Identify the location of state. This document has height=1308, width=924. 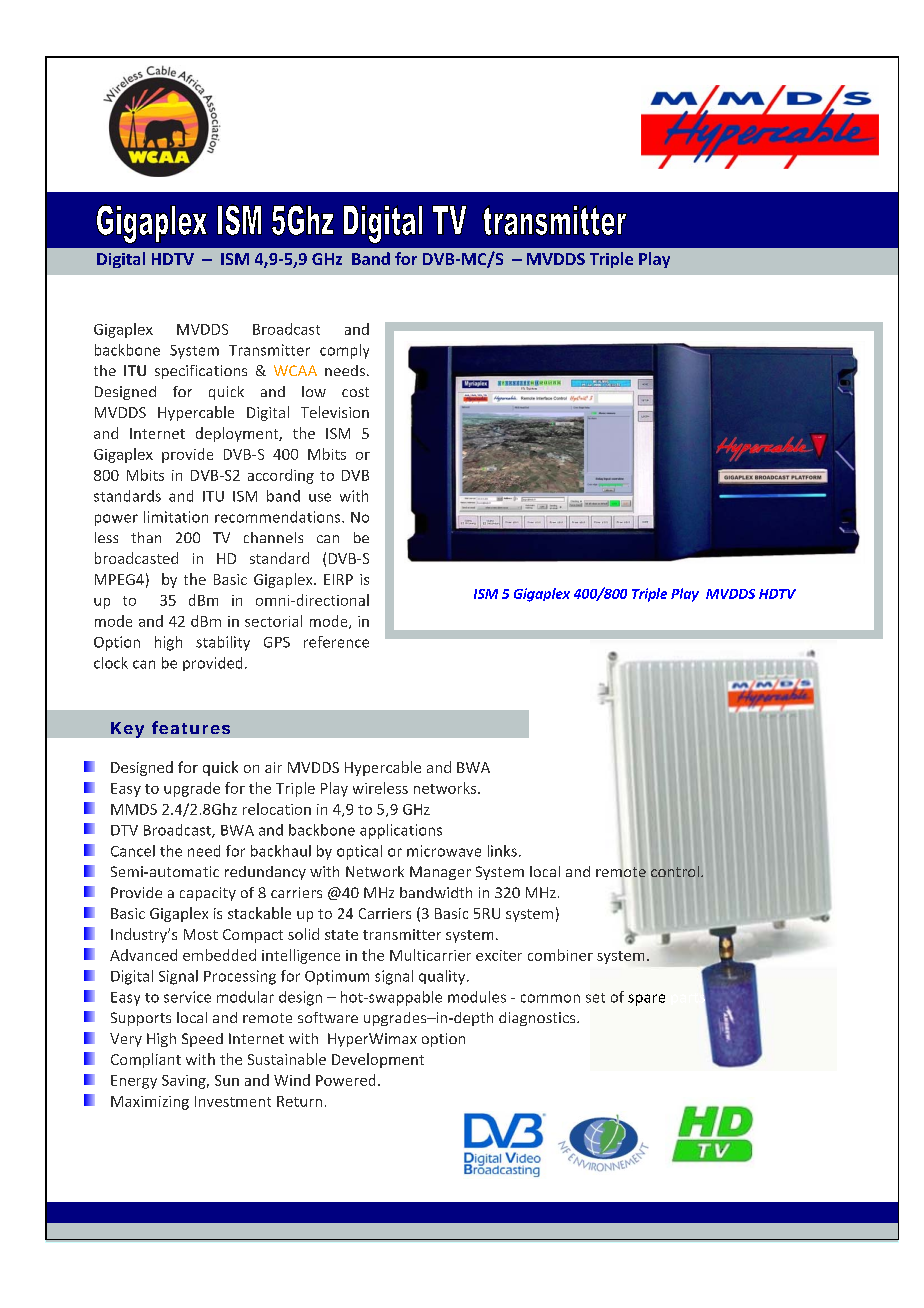
(341, 935).
